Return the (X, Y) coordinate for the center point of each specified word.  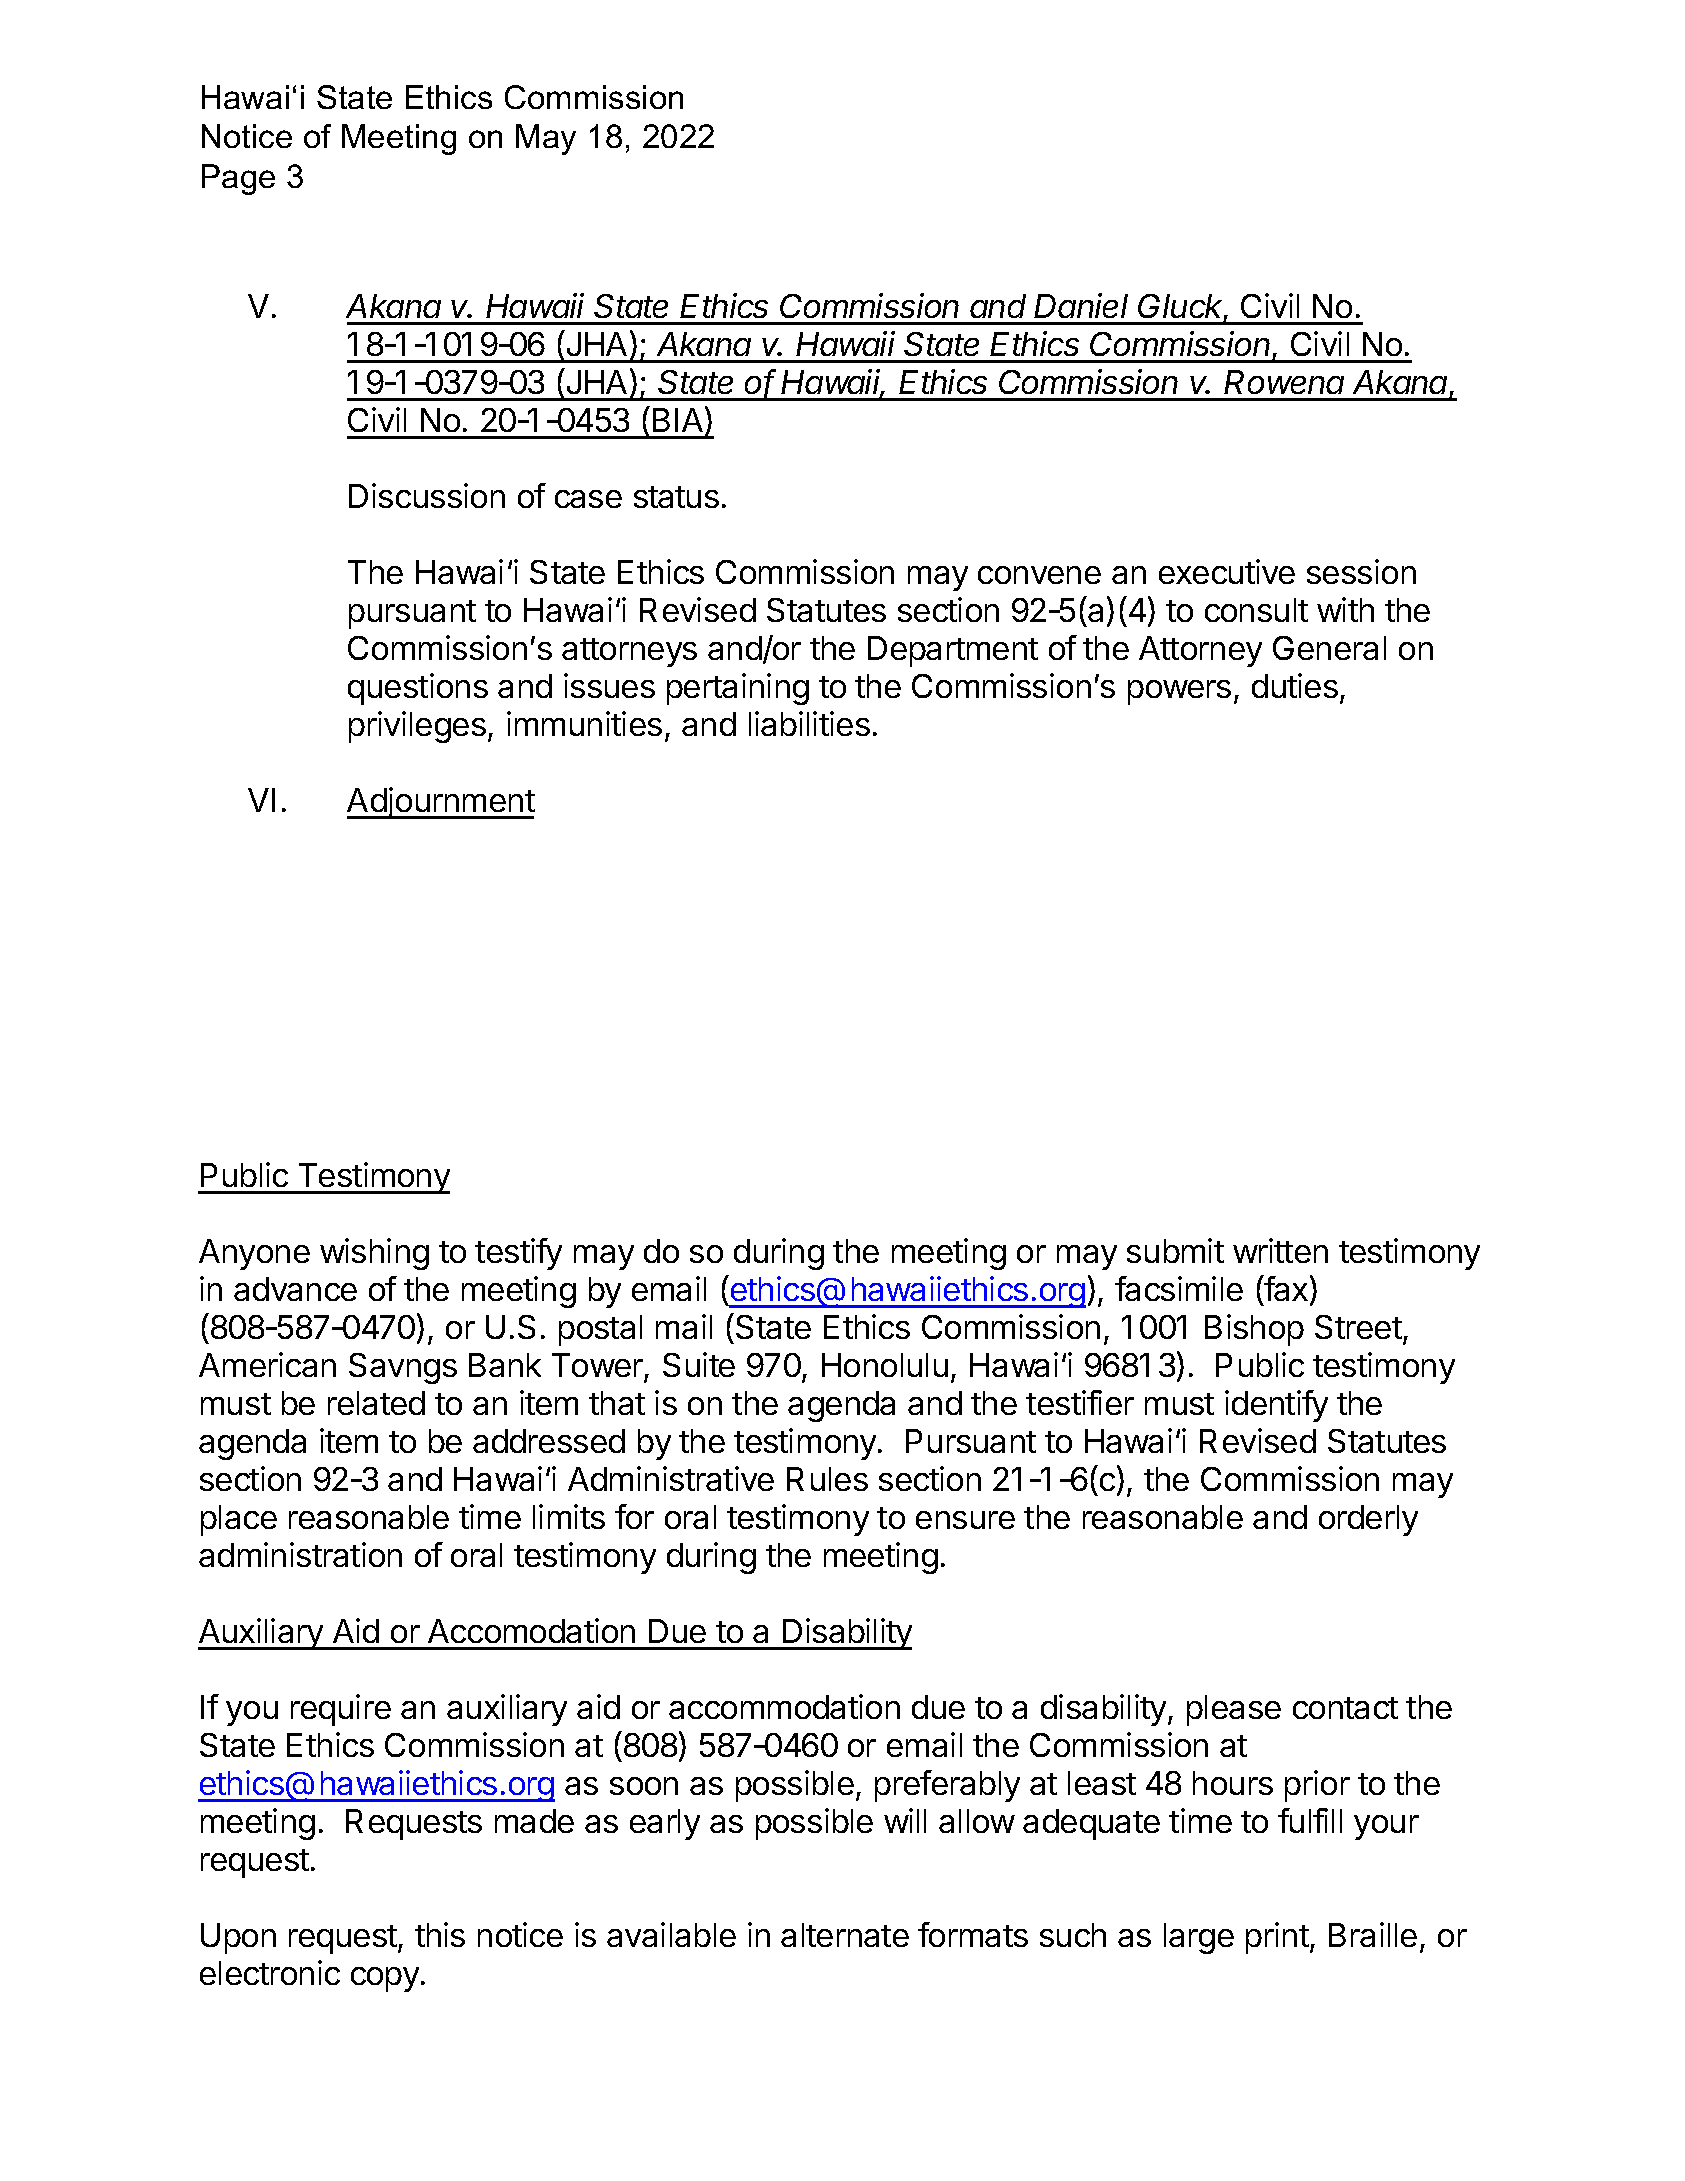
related (376, 1403)
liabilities (809, 723)
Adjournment (441, 803)
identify (1276, 1406)
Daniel (1081, 305)
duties (1295, 685)
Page (238, 179)
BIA (678, 420)
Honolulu (885, 1365)
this (440, 1934)
